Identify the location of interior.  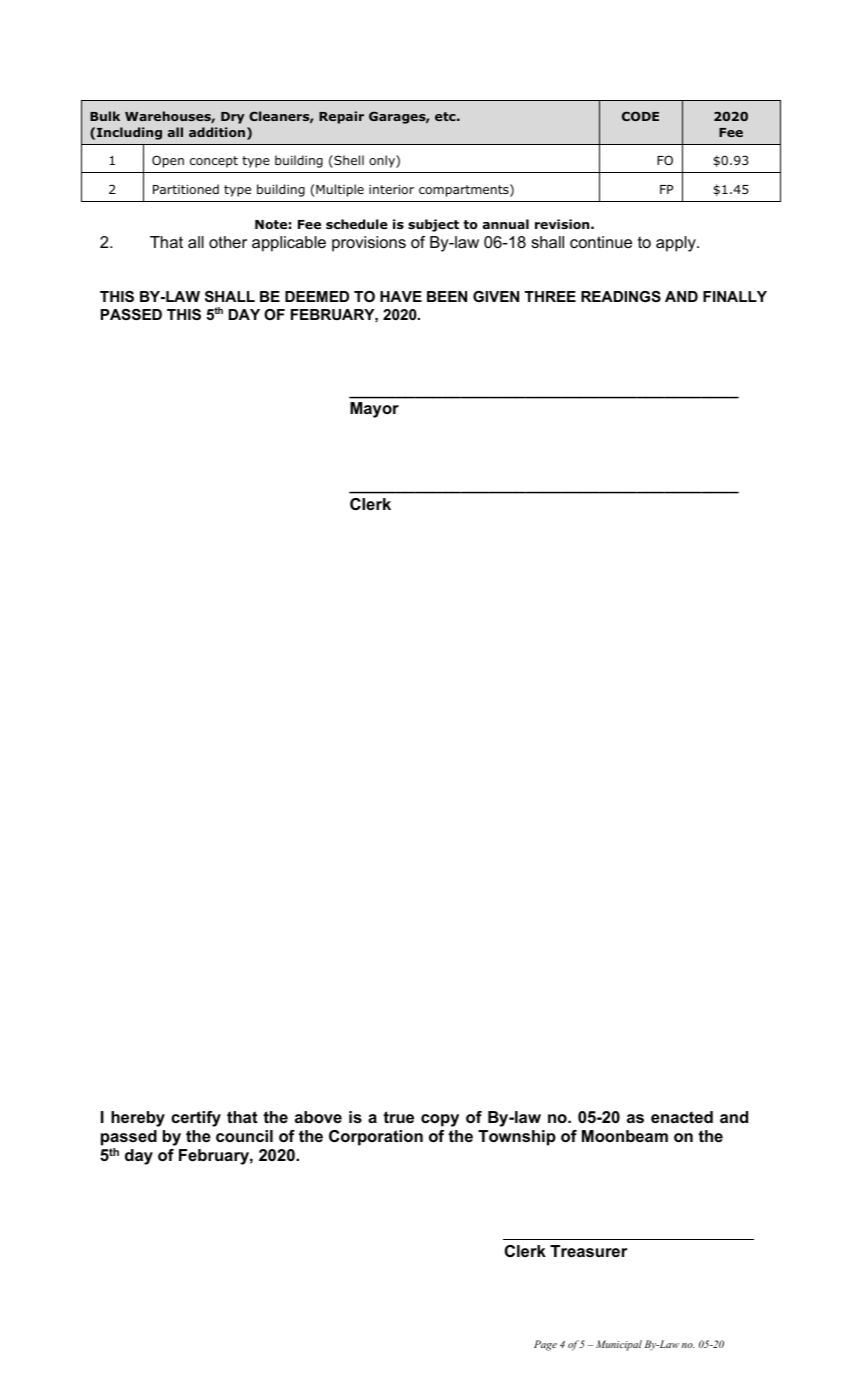
(391, 189).
